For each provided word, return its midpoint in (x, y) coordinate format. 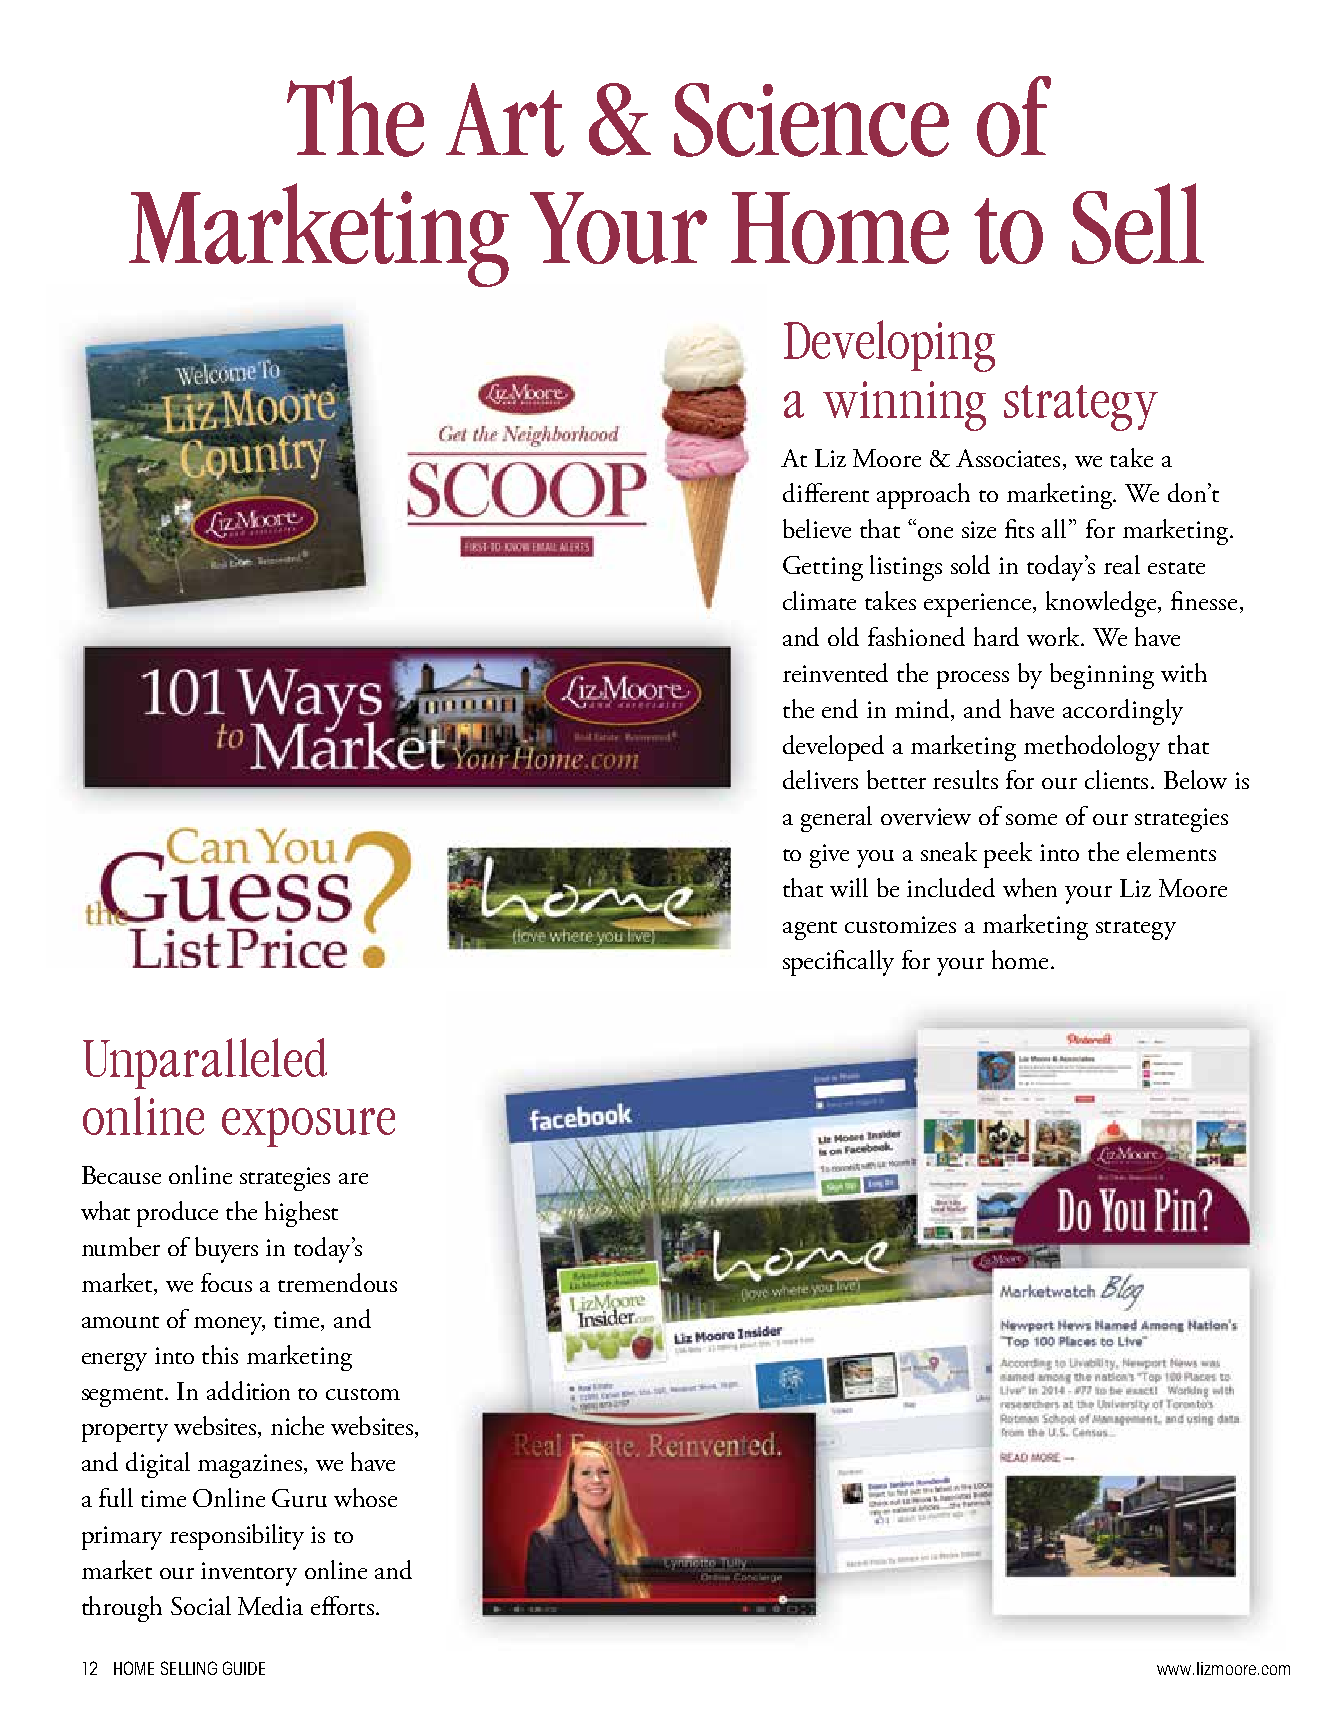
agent (810, 930)
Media (270, 1605)
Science (811, 120)
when (1030, 887)
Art (505, 120)
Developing (889, 346)
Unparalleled (205, 1063)
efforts (342, 1605)
